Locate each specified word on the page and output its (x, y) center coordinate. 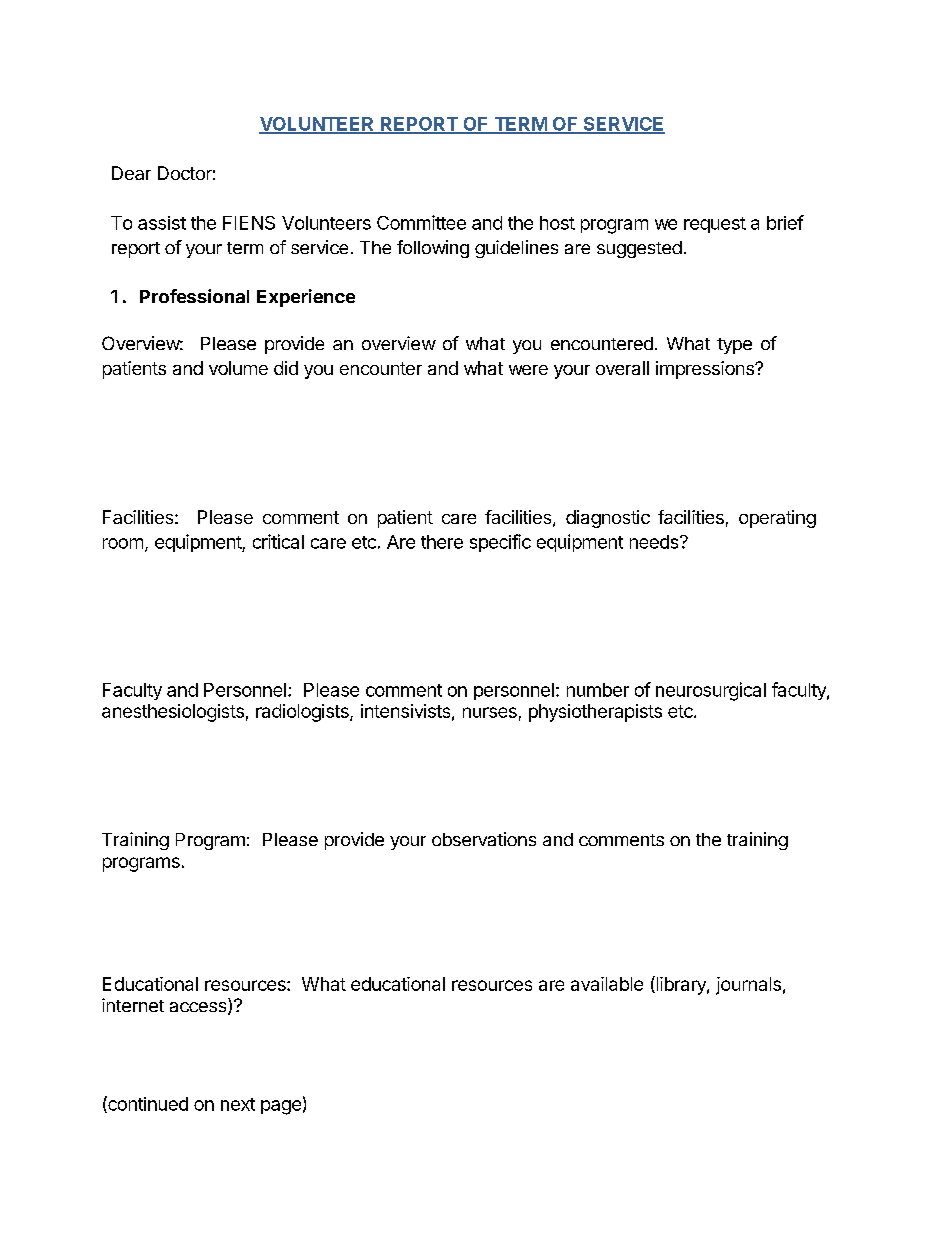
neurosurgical (711, 691)
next (238, 1104)
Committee (421, 222)
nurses (490, 712)
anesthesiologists (173, 713)
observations (484, 839)
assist (162, 223)
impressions (706, 370)
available (607, 984)
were (528, 370)
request (715, 225)
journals (748, 986)
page (281, 1107)
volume (238, 368)
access (199, 1008)
